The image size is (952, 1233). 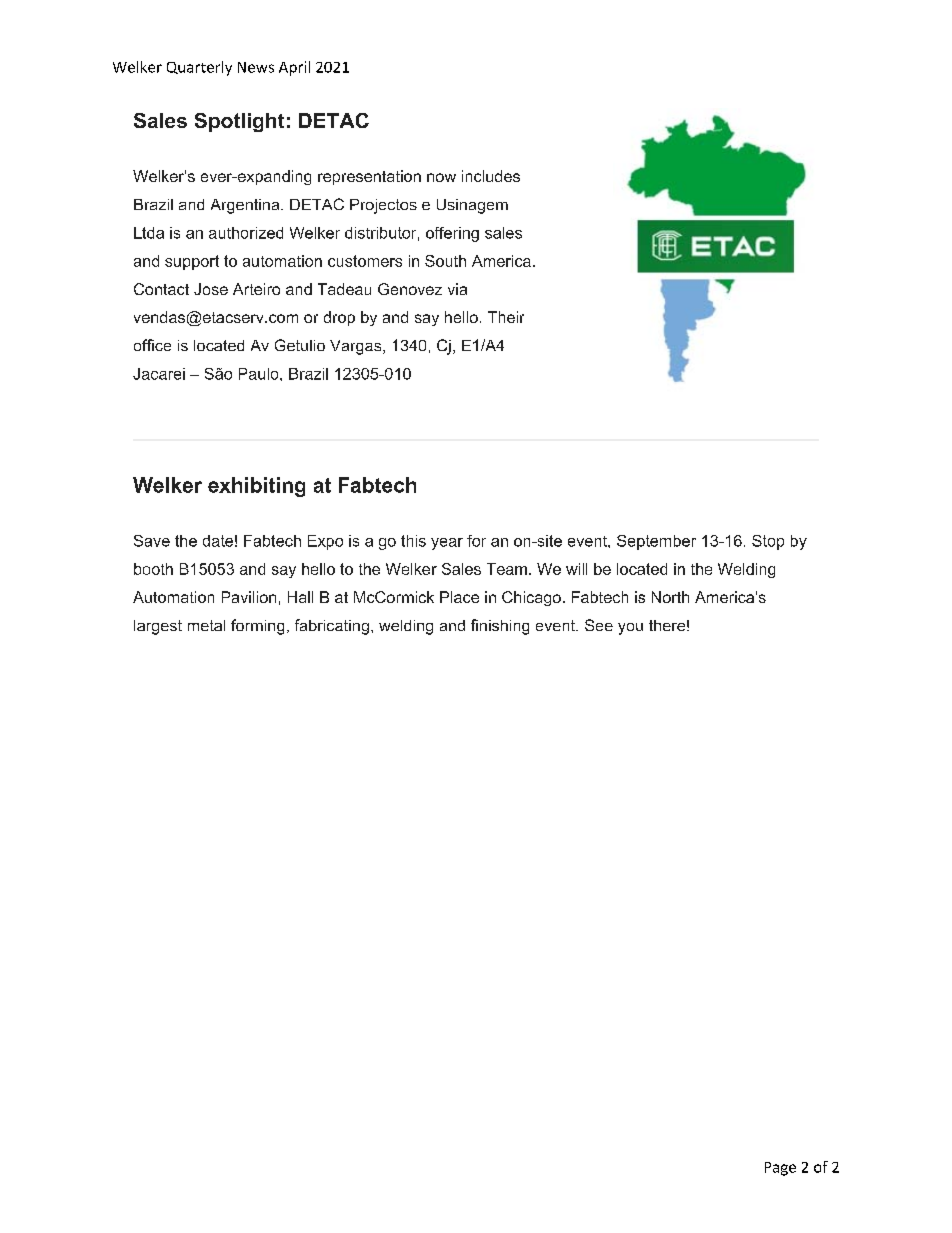 I want to click on now, so click(x=441, y=177).
